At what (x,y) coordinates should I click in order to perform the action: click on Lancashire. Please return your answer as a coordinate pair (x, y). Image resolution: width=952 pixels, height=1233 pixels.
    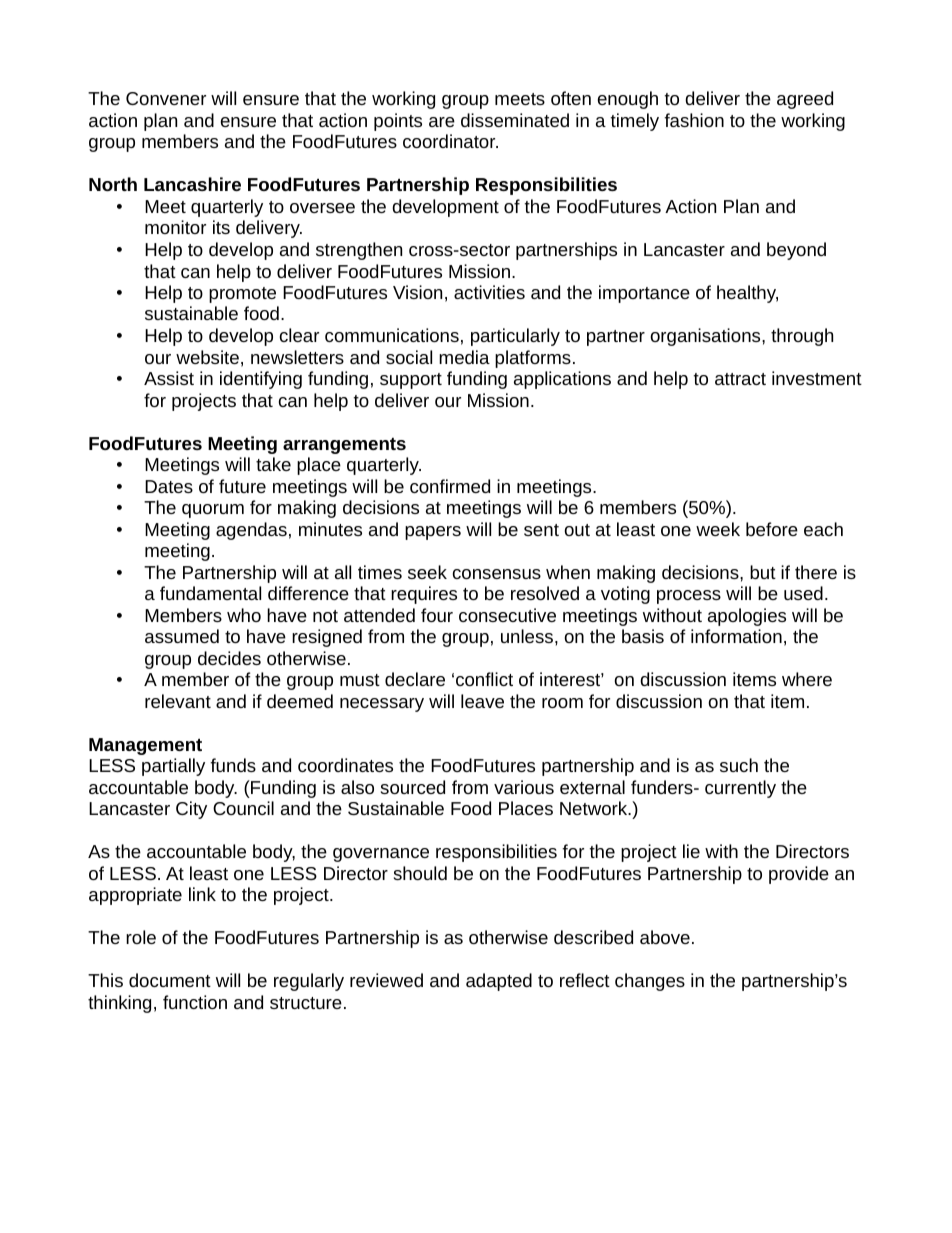
    Looking at the image, I should click on (192, 184).
